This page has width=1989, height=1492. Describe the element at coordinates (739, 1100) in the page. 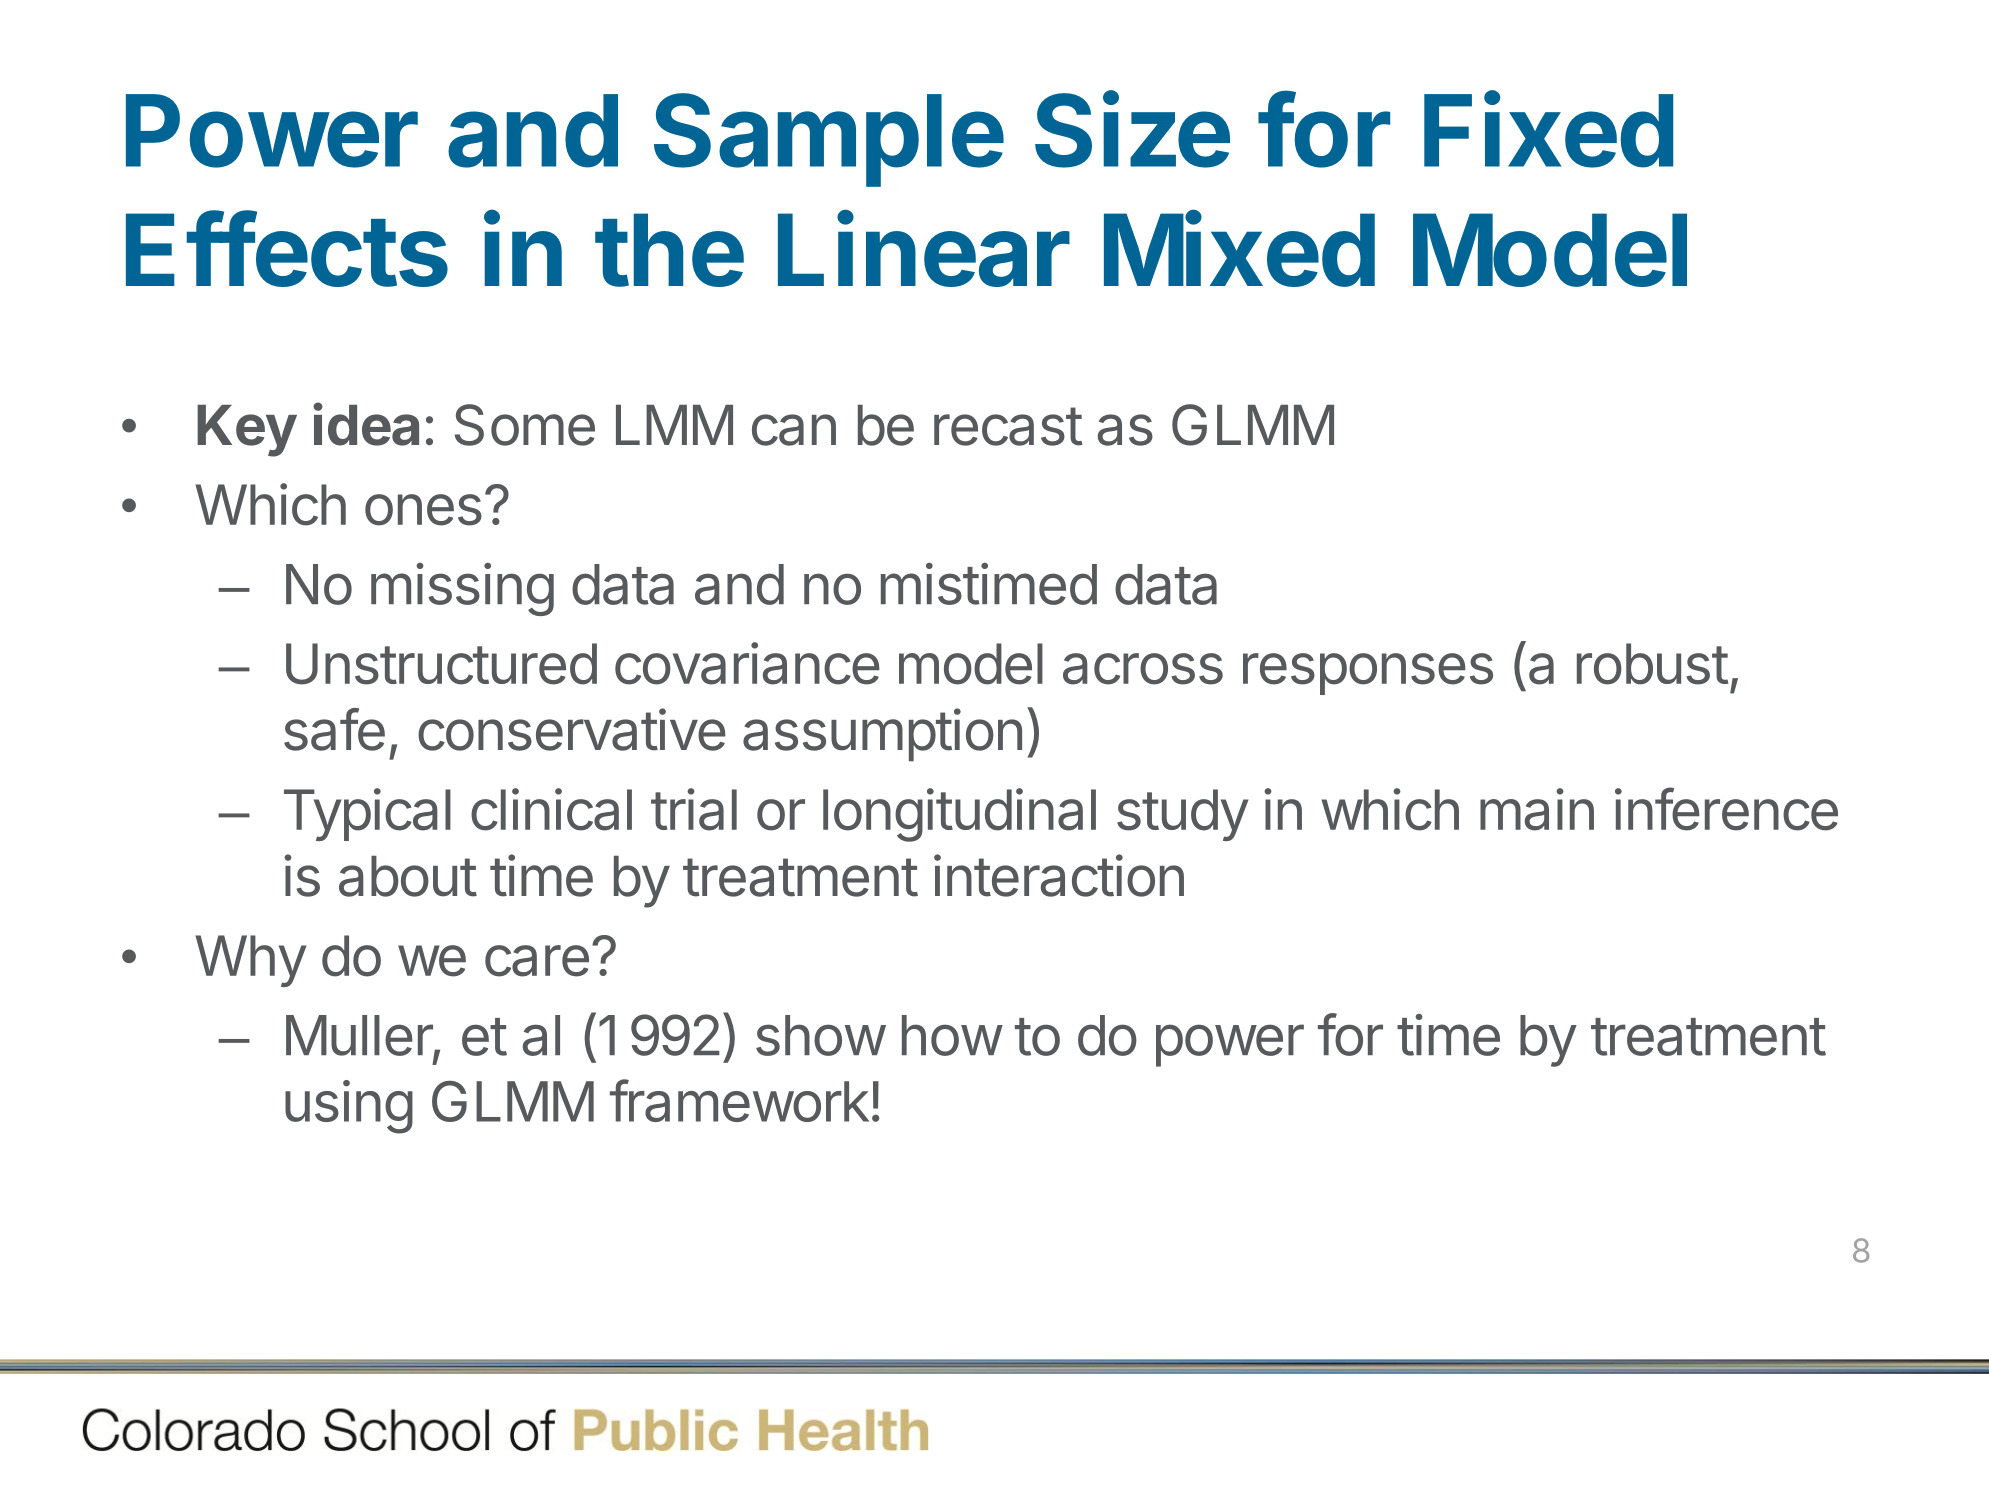

I see `framework` at that location.
